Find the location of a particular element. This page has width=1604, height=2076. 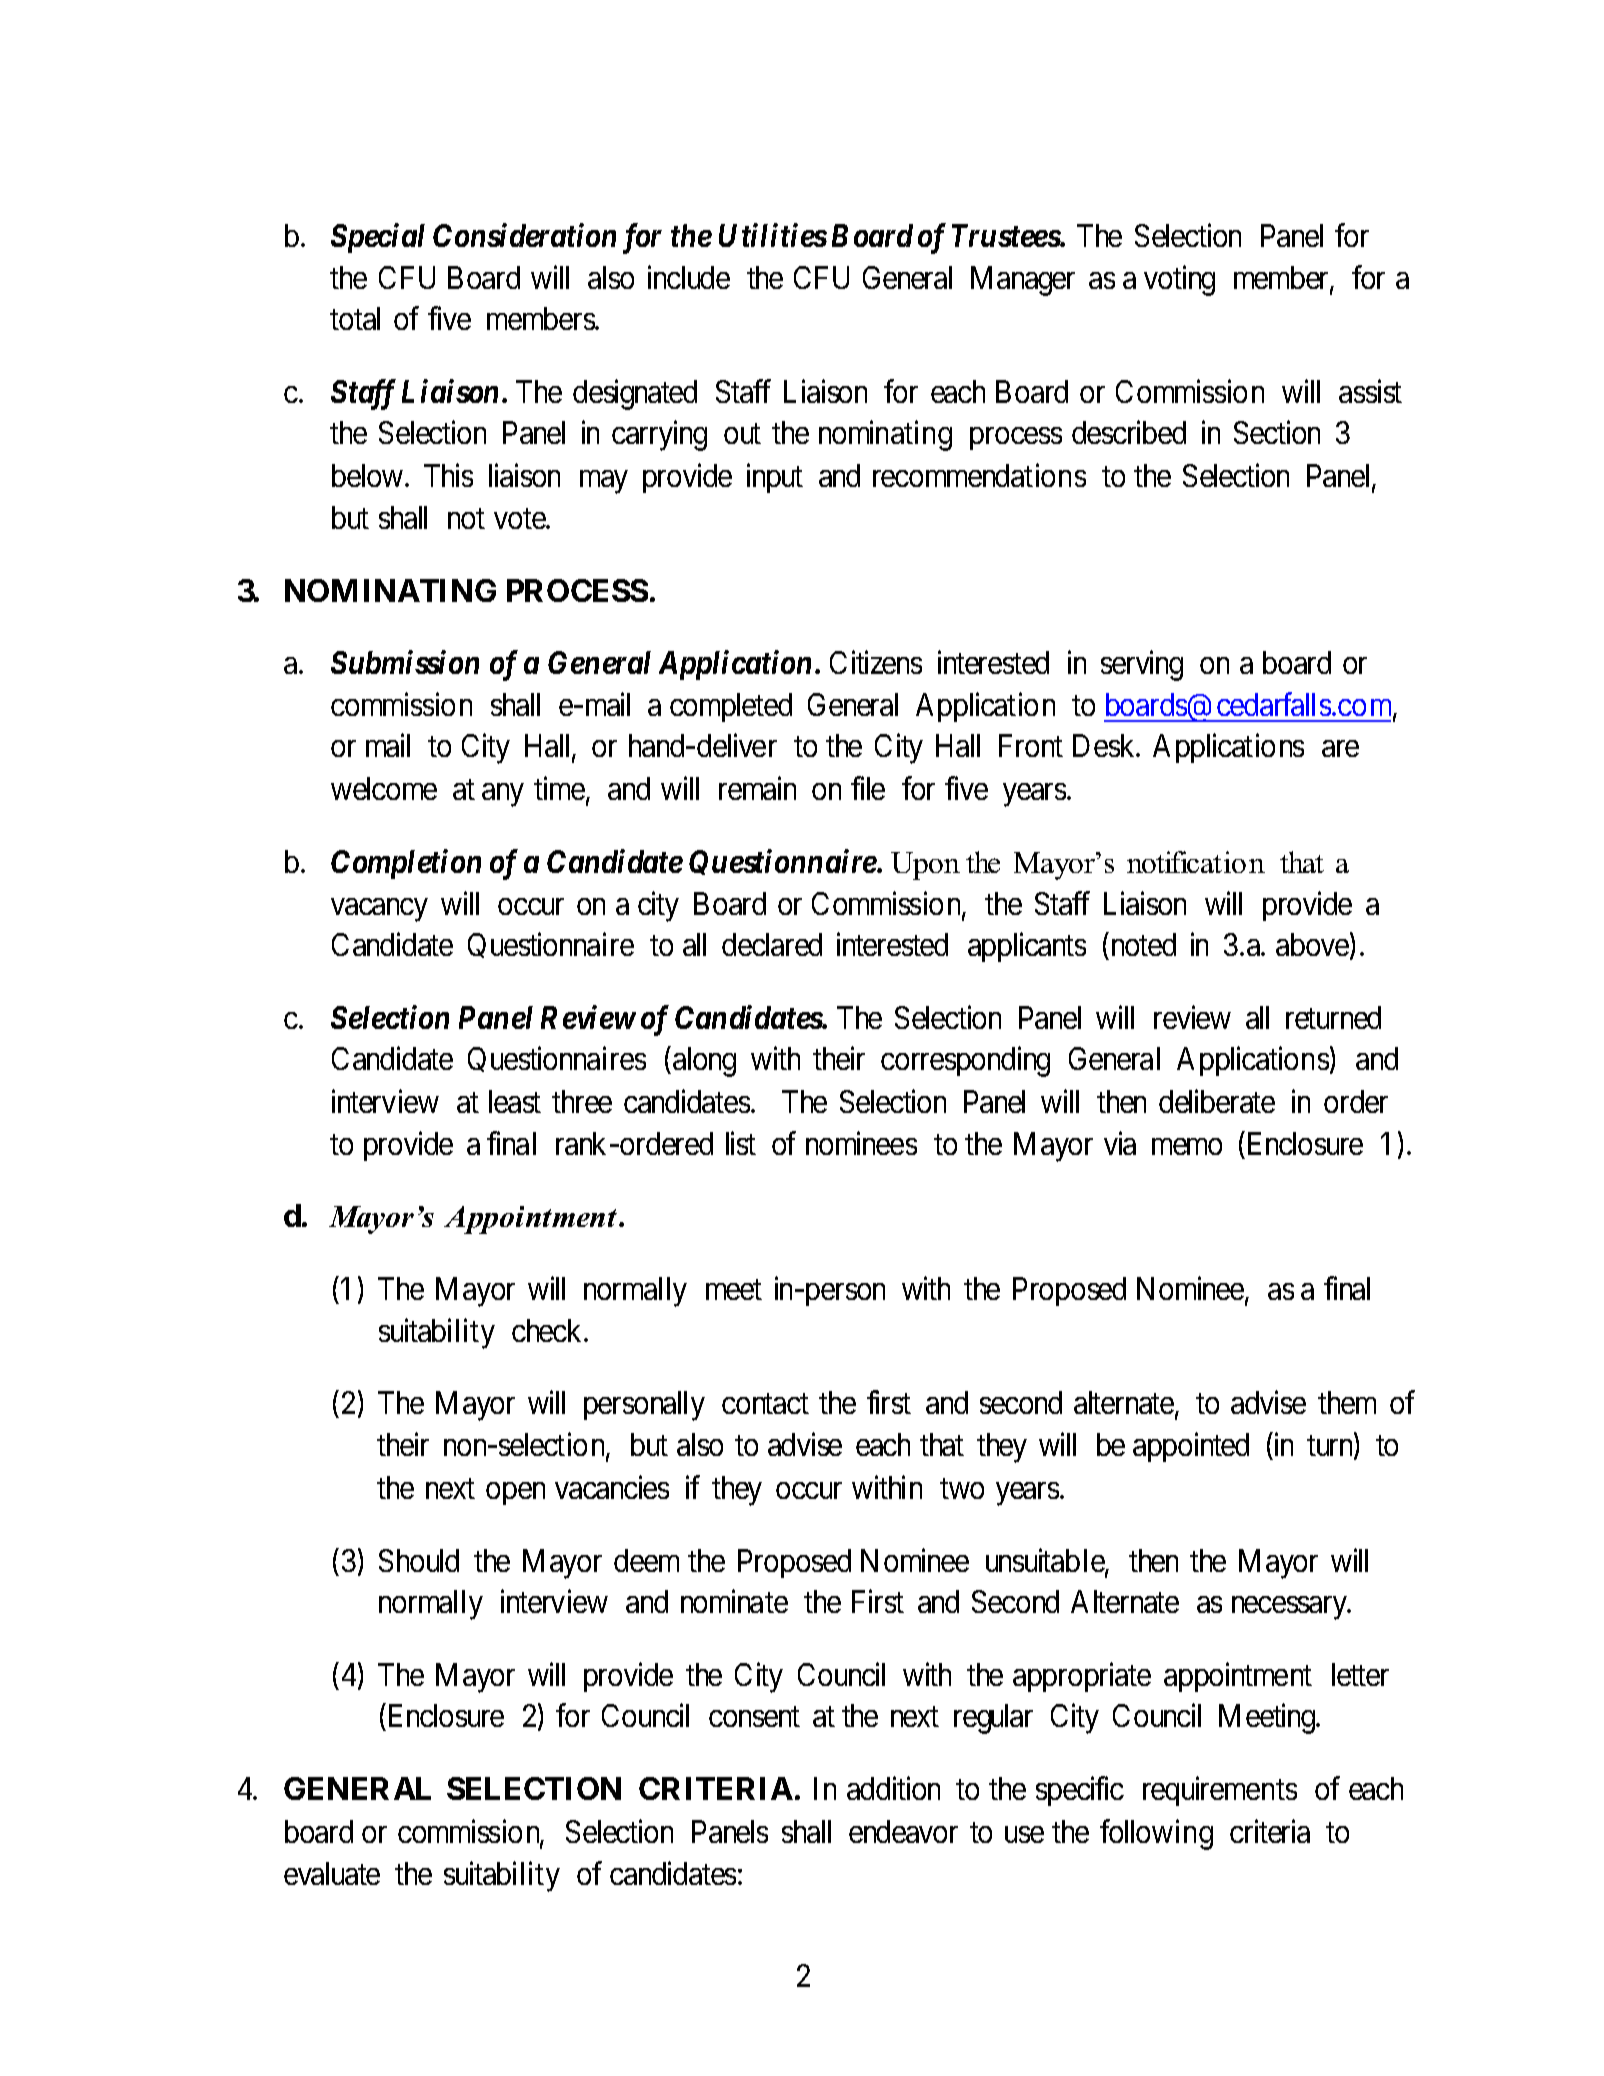

least is located at coordinates (515, 1101).
